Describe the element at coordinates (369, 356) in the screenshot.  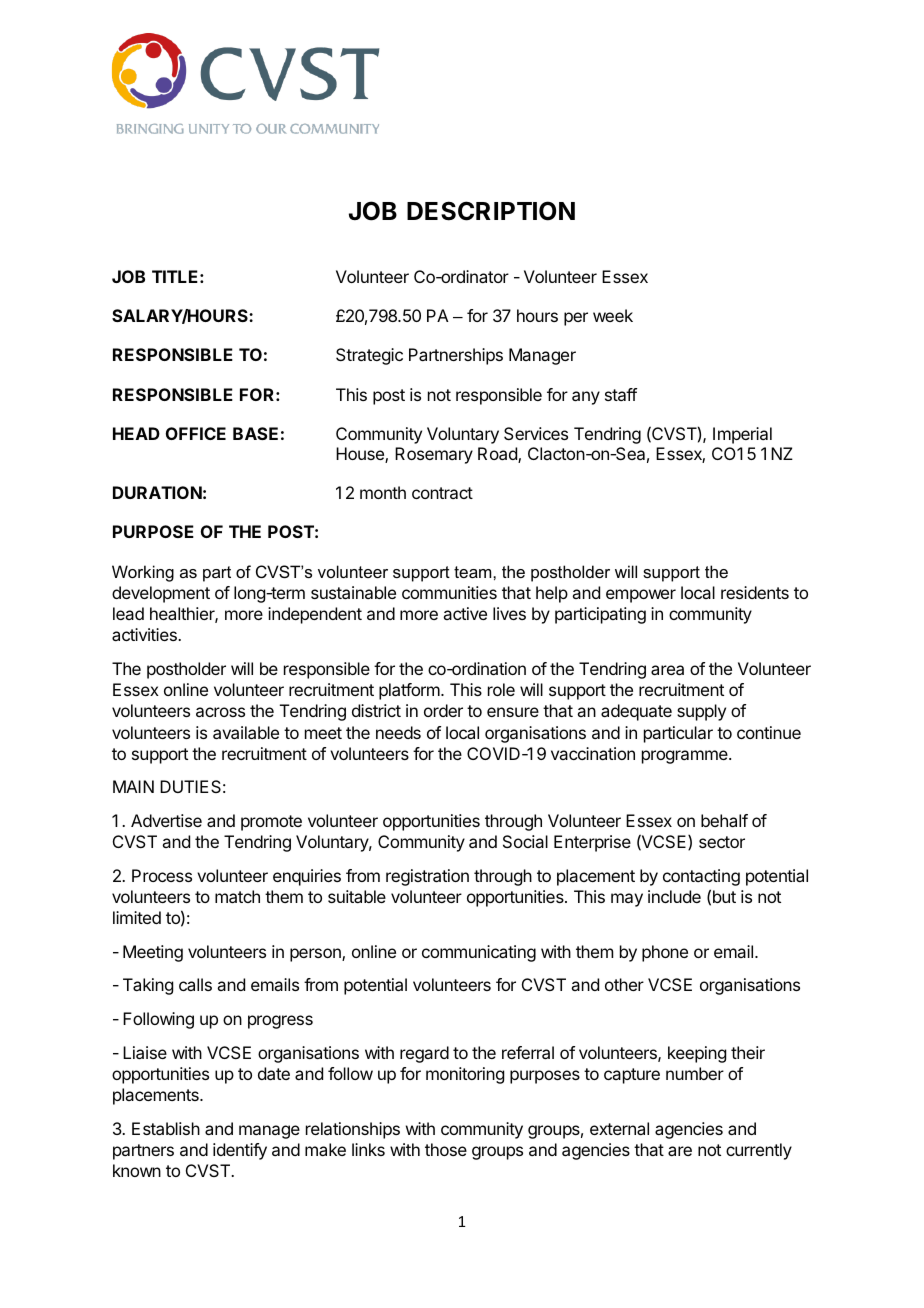
I see `Strategic` at that location.
